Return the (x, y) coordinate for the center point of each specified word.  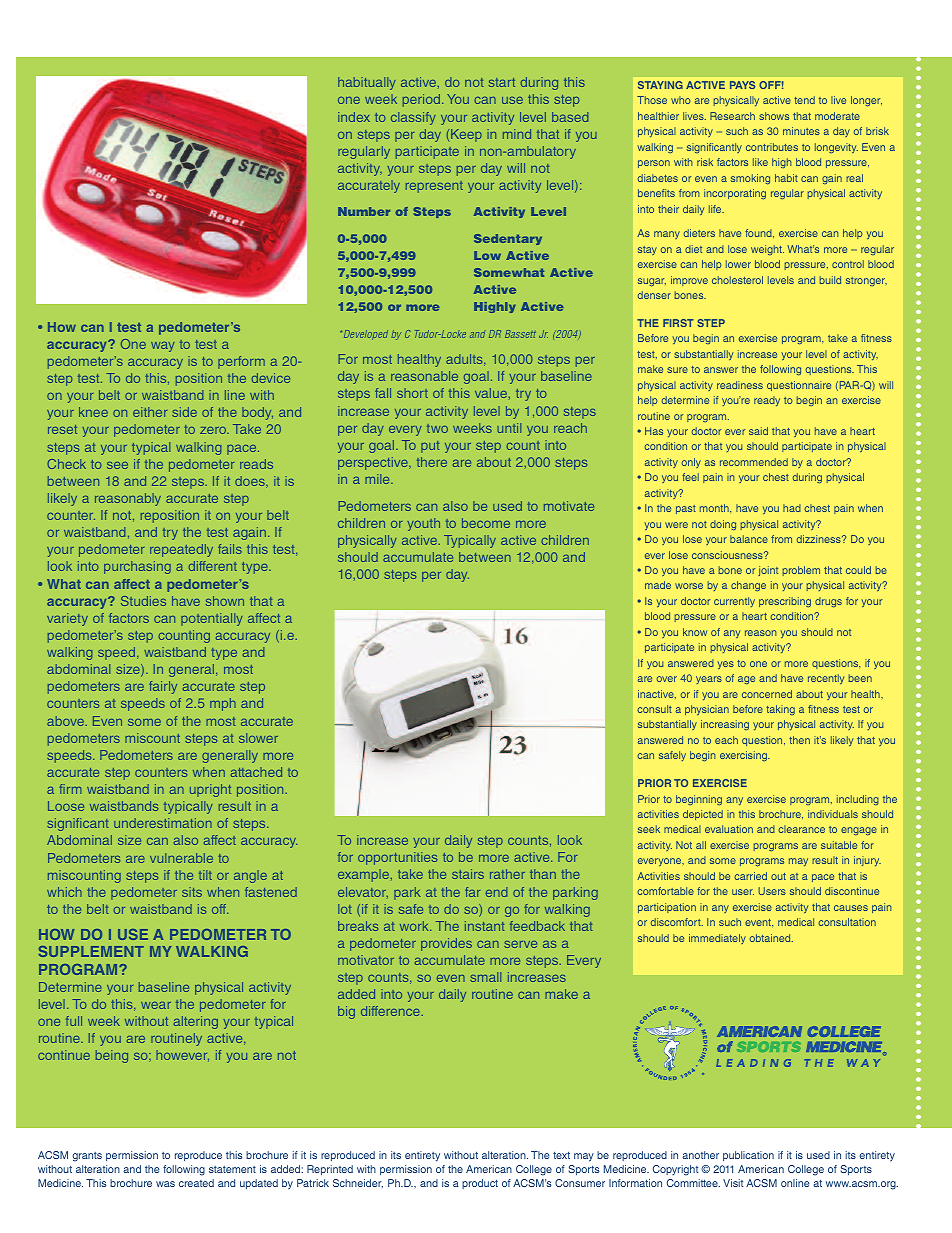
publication (748, 1156)
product (480, 1184)
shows (774, 116)
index (354, 117)
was (165, 1184)
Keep (466, 135)
